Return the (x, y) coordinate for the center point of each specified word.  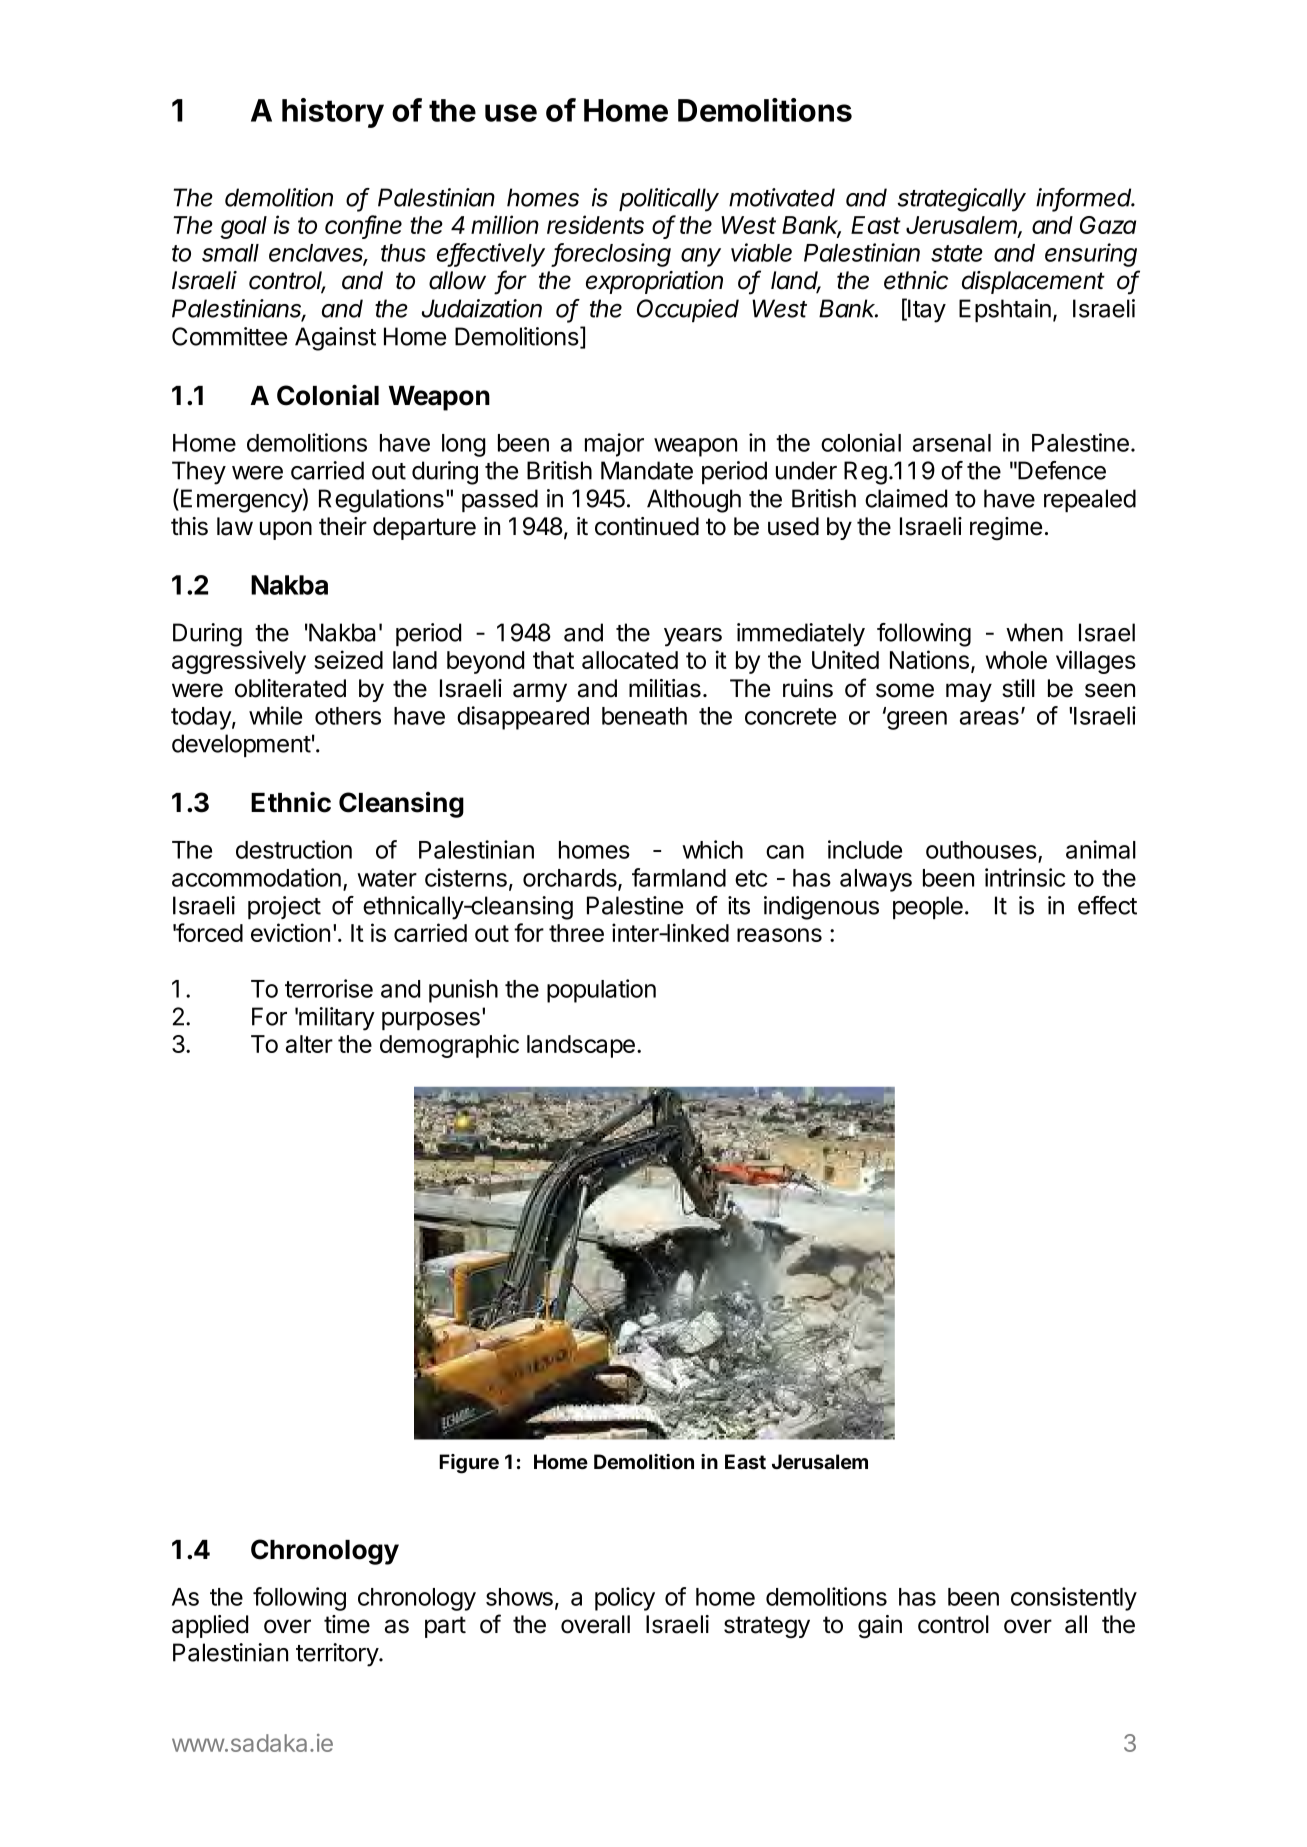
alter (309, 1044)
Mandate (647, 470)
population (601, 991)
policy (625, 1599)
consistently (1074, 1599)
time (347, 1624)
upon (286, 530)
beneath (644, 716)
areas (989, 718)
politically (669, 200)
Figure (469, 1464)
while (275, 715)
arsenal (952, 443)
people (928, 907)
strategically (961, 200)
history (333, 113)
